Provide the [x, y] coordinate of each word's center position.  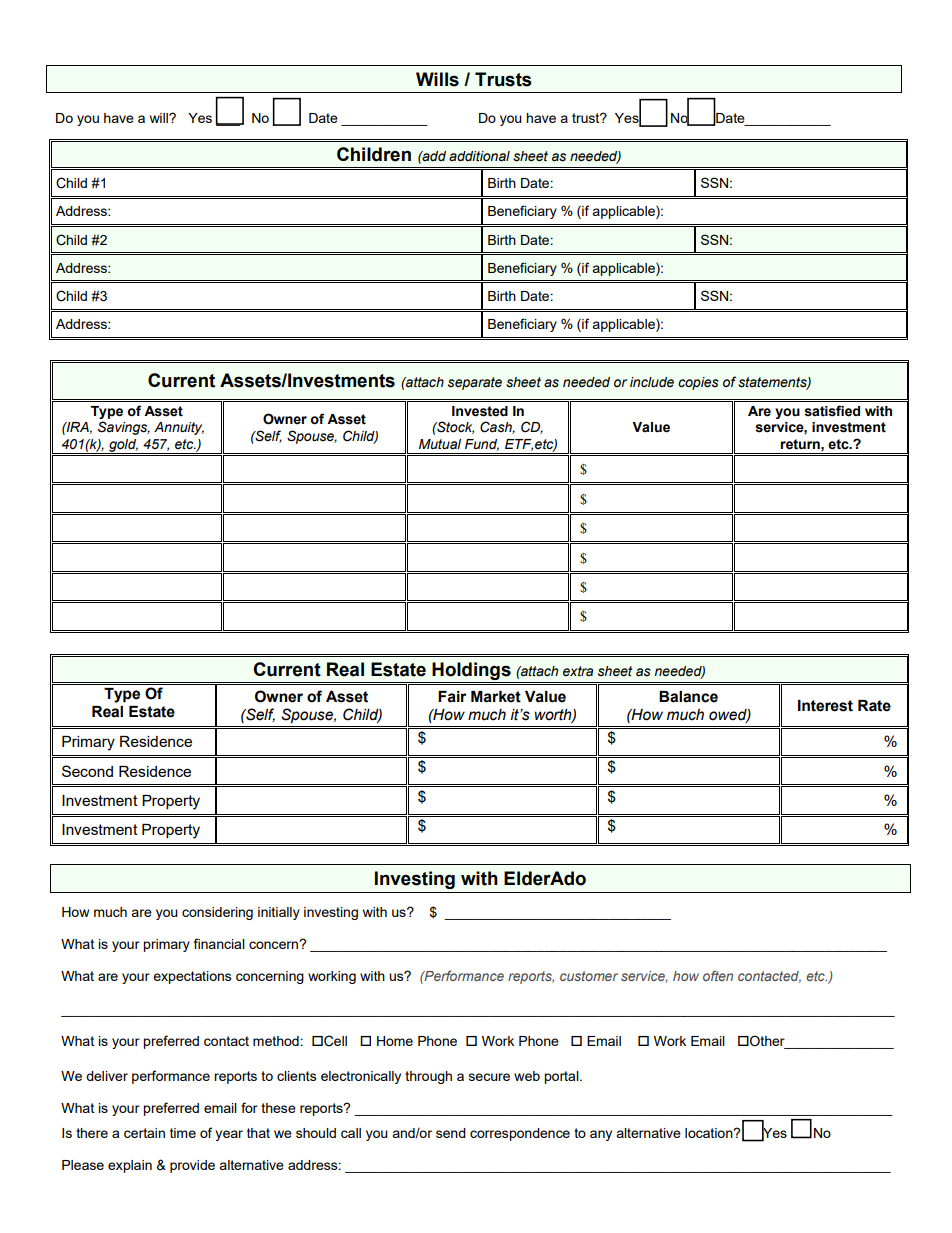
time [183, 1133]
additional [479, 156]
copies [698, 383]
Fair [452, 697]
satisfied [832, 411]
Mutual [440, 444]
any [601, 1135]
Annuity [179, 428]
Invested [480, 411]
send [451, 1133]
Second [87, 771]
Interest [825, 706]
